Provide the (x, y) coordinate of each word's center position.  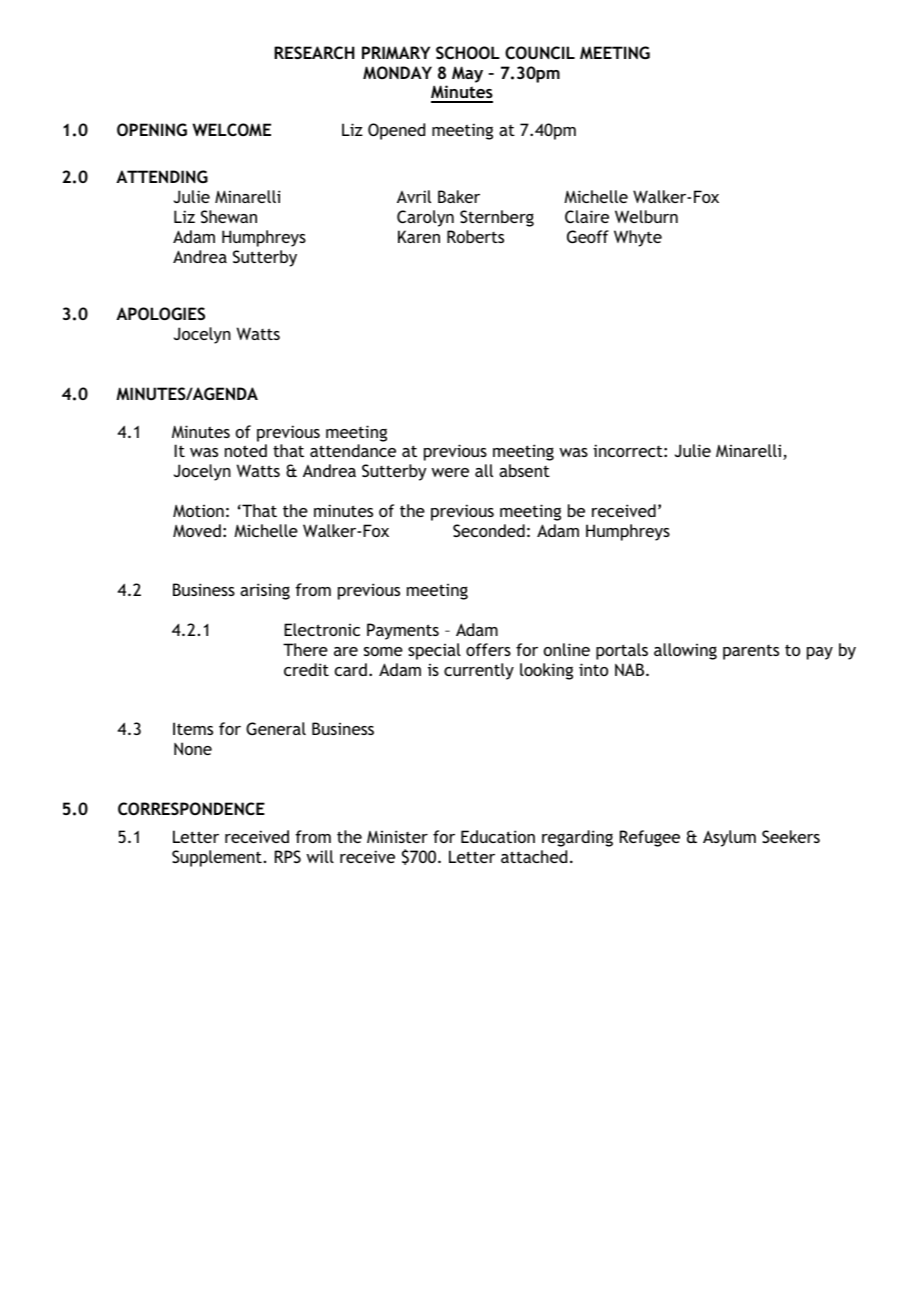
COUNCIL (540, 52)
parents (751, 652)
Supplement (217, 858)
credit (306, 669)
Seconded (489, 530)
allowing (685, 651)
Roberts (475, 236)
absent (524, 470)
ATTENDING (162, 176)
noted (246, 450)
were (450, 472)
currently (479, 671)
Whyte (638, 238)
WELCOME (231, 129)
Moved (197, 530)
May (467, 74)
